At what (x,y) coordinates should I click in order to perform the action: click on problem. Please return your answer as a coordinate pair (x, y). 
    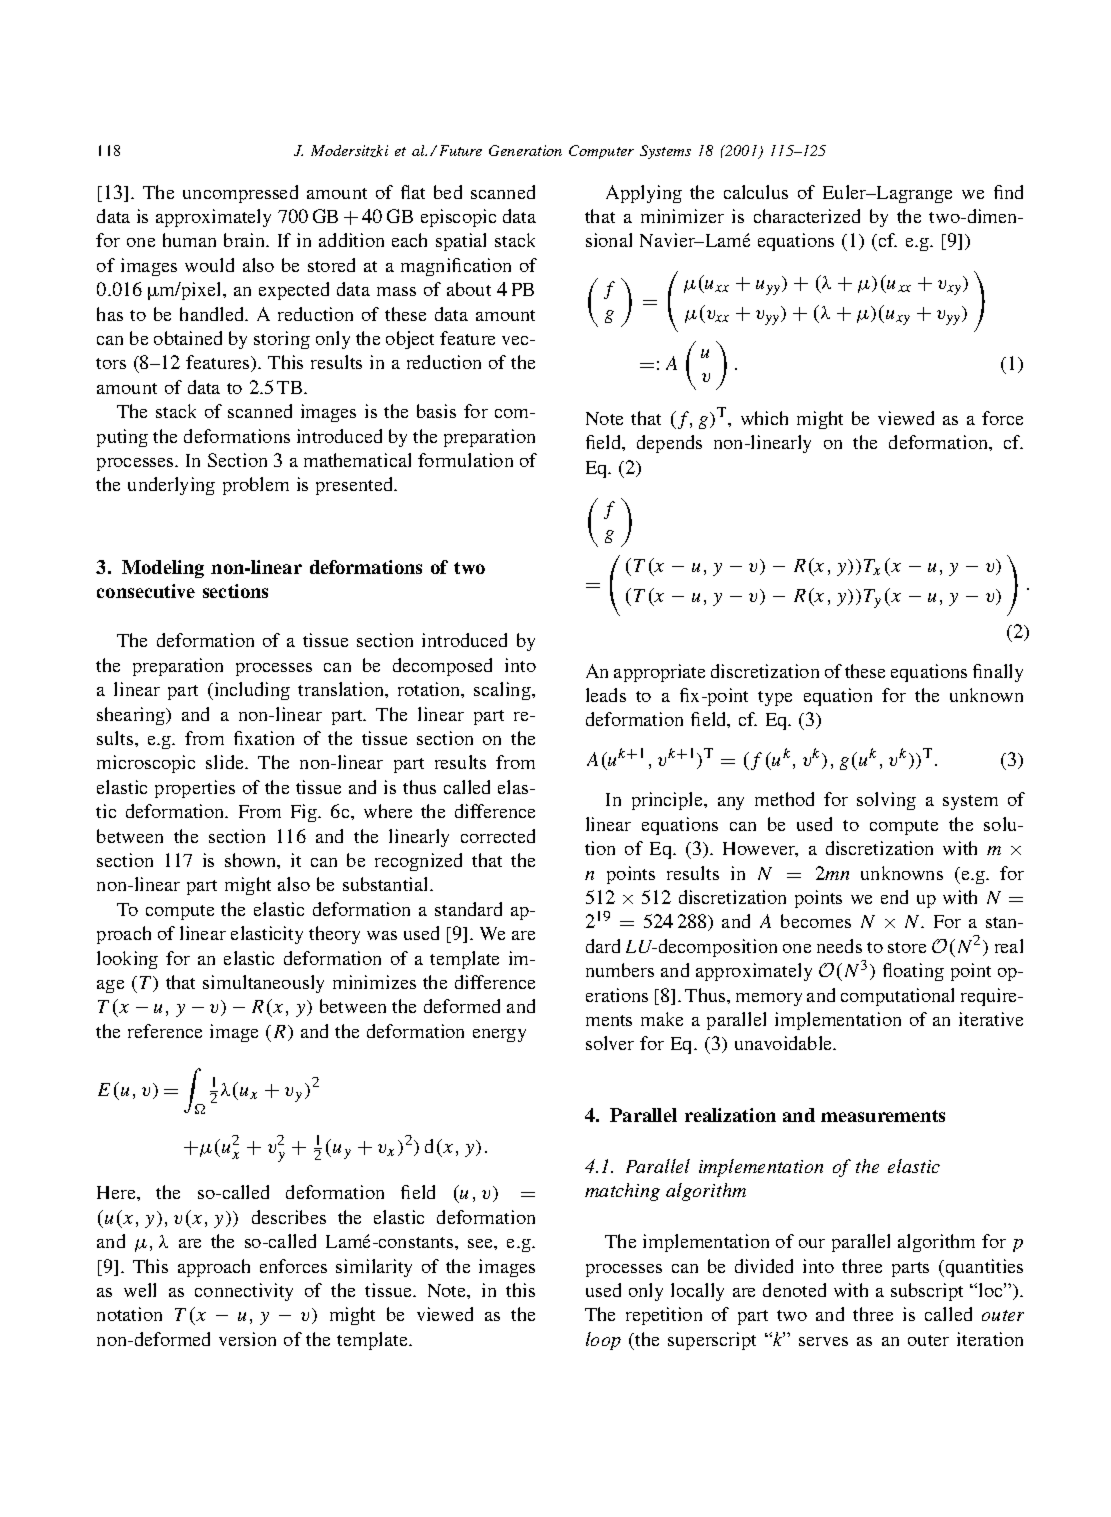
    Looking at the image, I should click on (256, 486).
